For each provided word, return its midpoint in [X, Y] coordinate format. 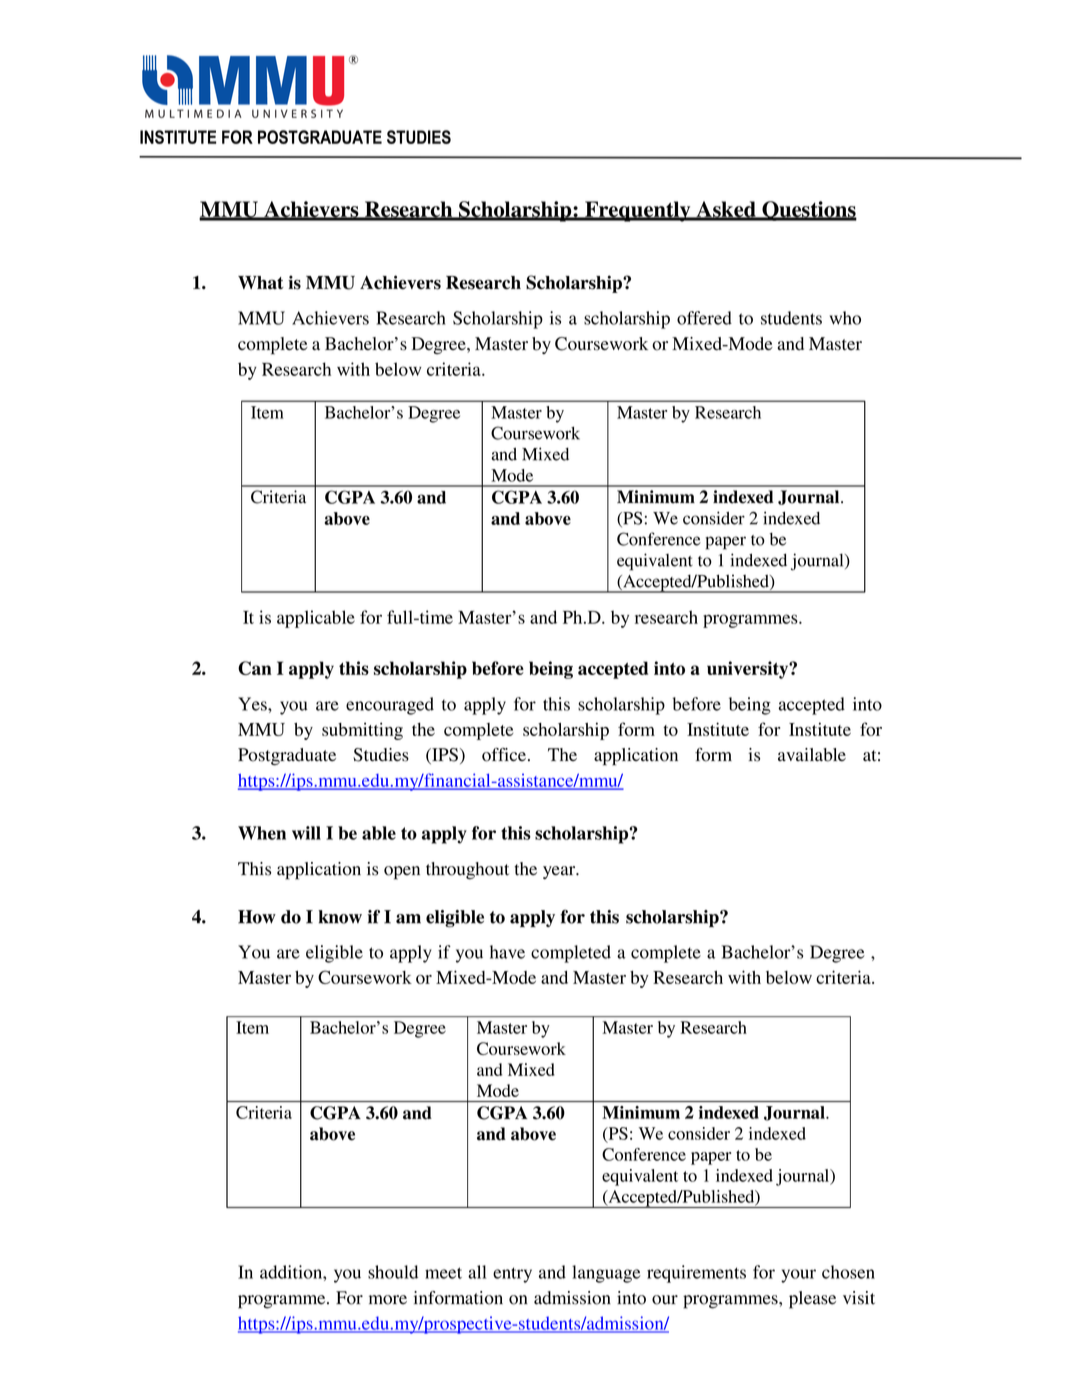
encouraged [390, 706]
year [560, 872]
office [504, 755]
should [393, 1272]
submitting [362, 731]
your [798, 1276]
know [340, 917]
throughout [467, 871]
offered [704, 318]
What [261, 282]
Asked [726, 210]
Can [255, 668]
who [845, 318]
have [507, 952]
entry [512, 1275]
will [306, 833]
